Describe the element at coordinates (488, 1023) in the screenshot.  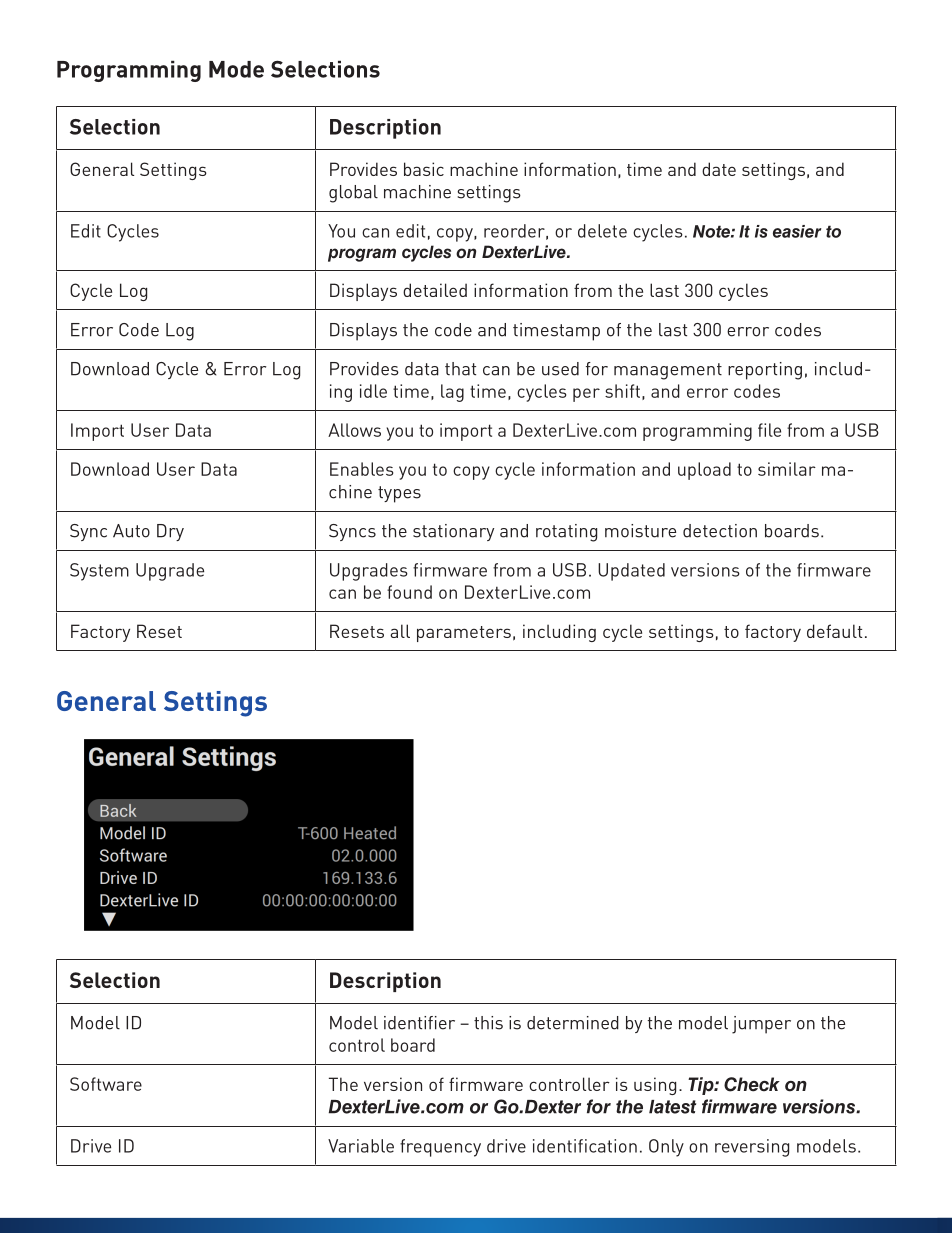
I see `this` at that location.
